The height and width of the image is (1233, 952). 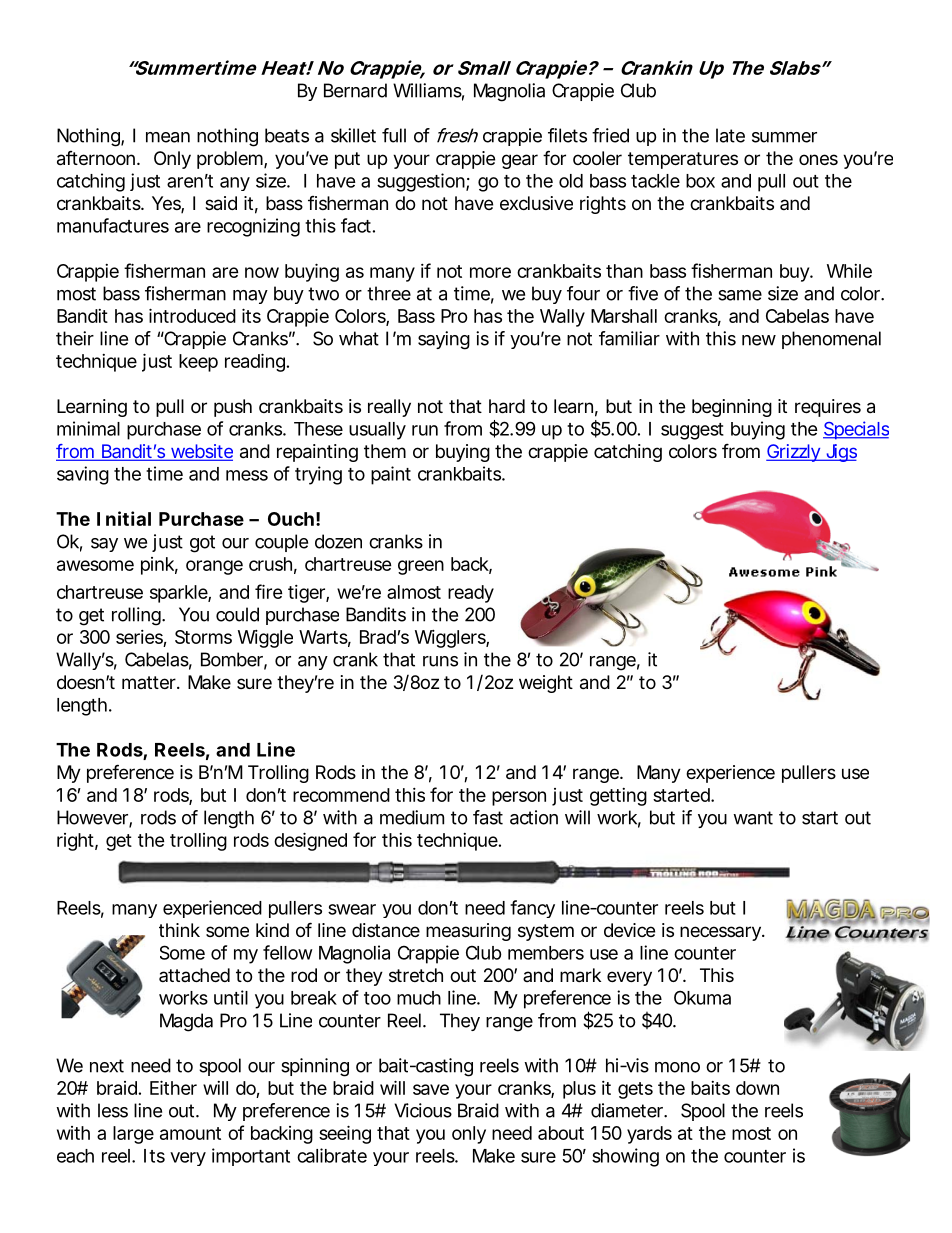 I want to click on full, so click(x=394, y=135).
